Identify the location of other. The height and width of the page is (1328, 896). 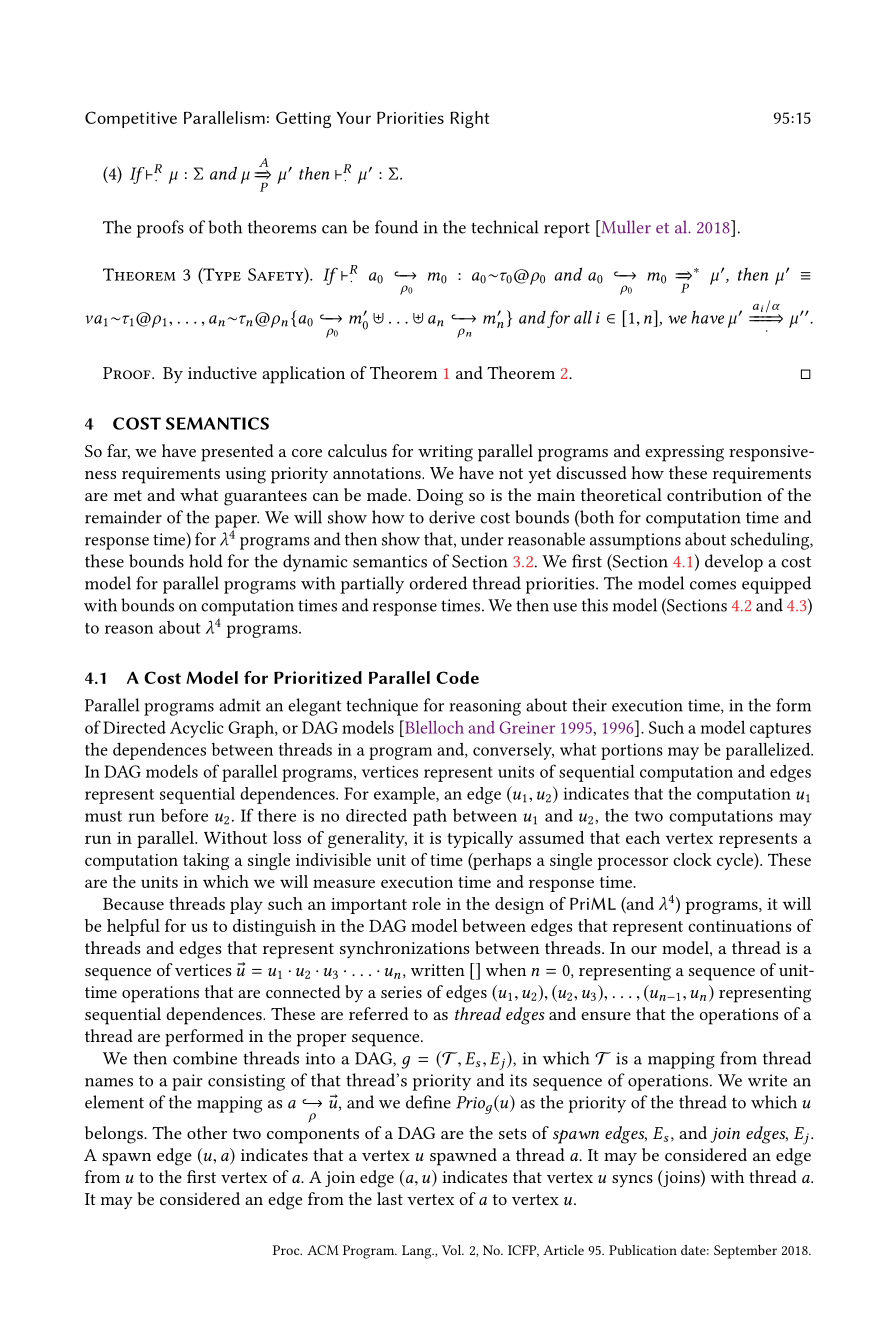
(207, 1132).
